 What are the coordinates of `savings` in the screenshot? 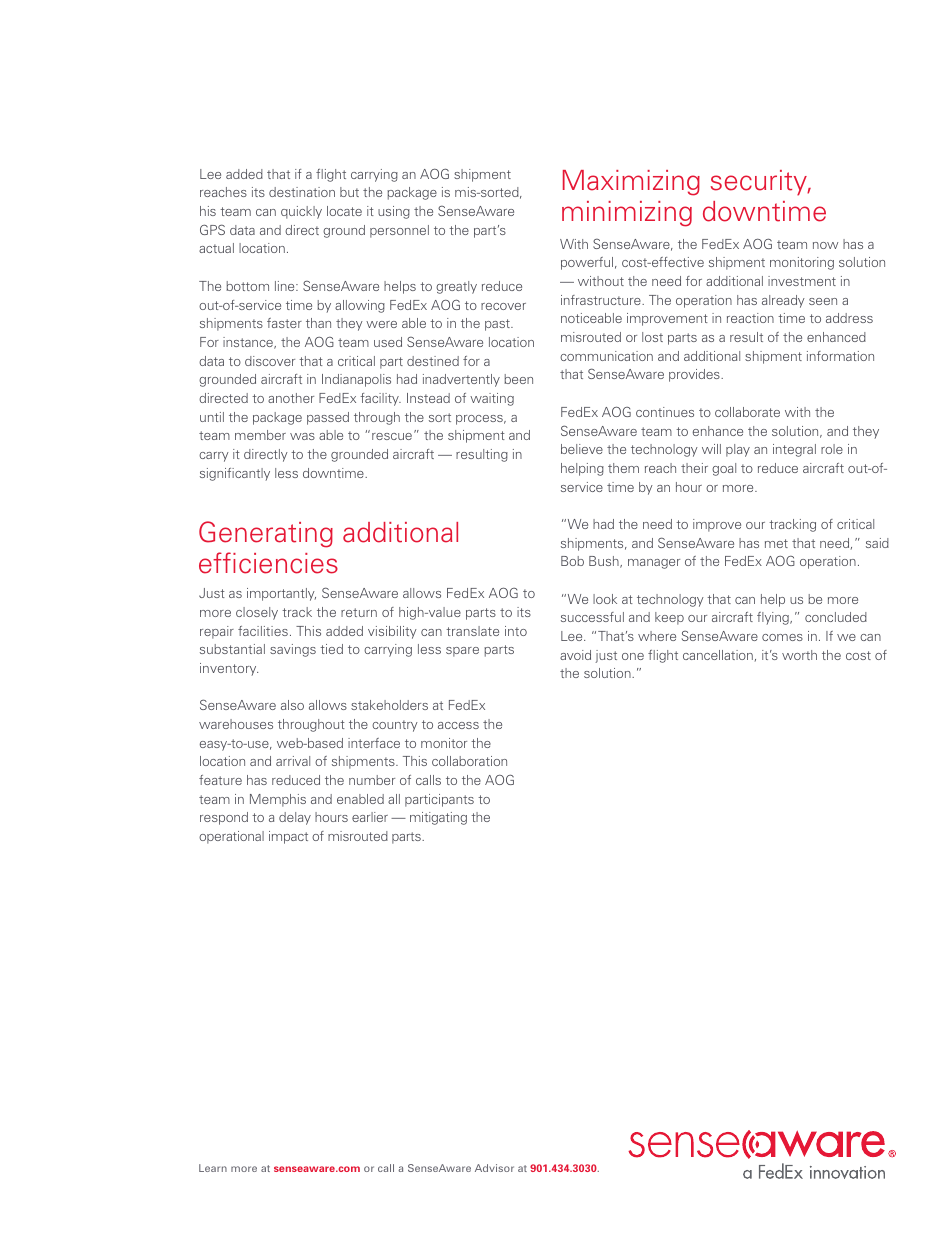 It's located at (293, 650).
